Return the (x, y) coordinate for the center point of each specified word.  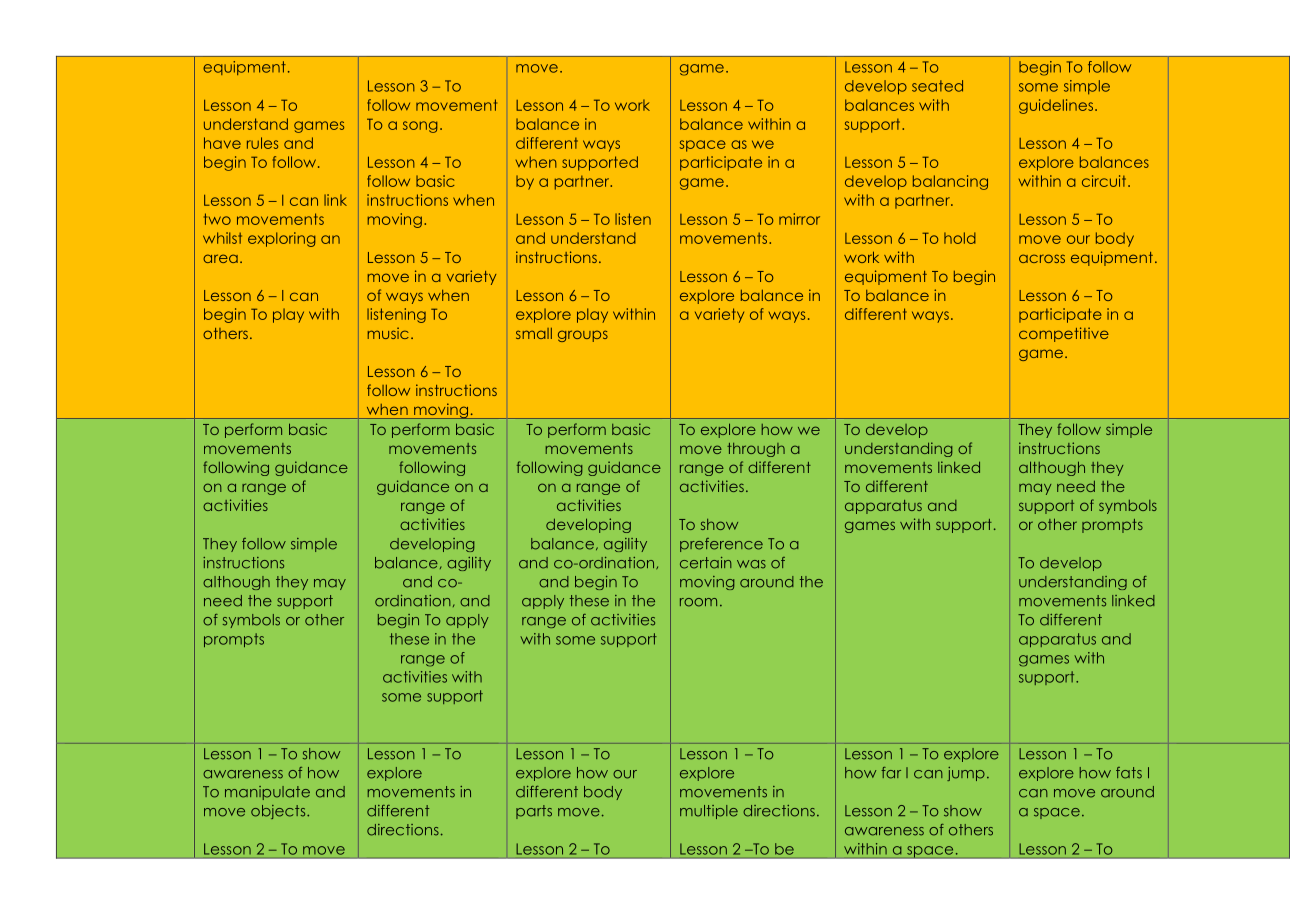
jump (966, 774)
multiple (709, 812)
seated (937, 86)
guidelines (1057, 106)
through (756, 450)
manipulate (267, 793)
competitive (1064, 334)
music (388, 333)
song (420, 127)
